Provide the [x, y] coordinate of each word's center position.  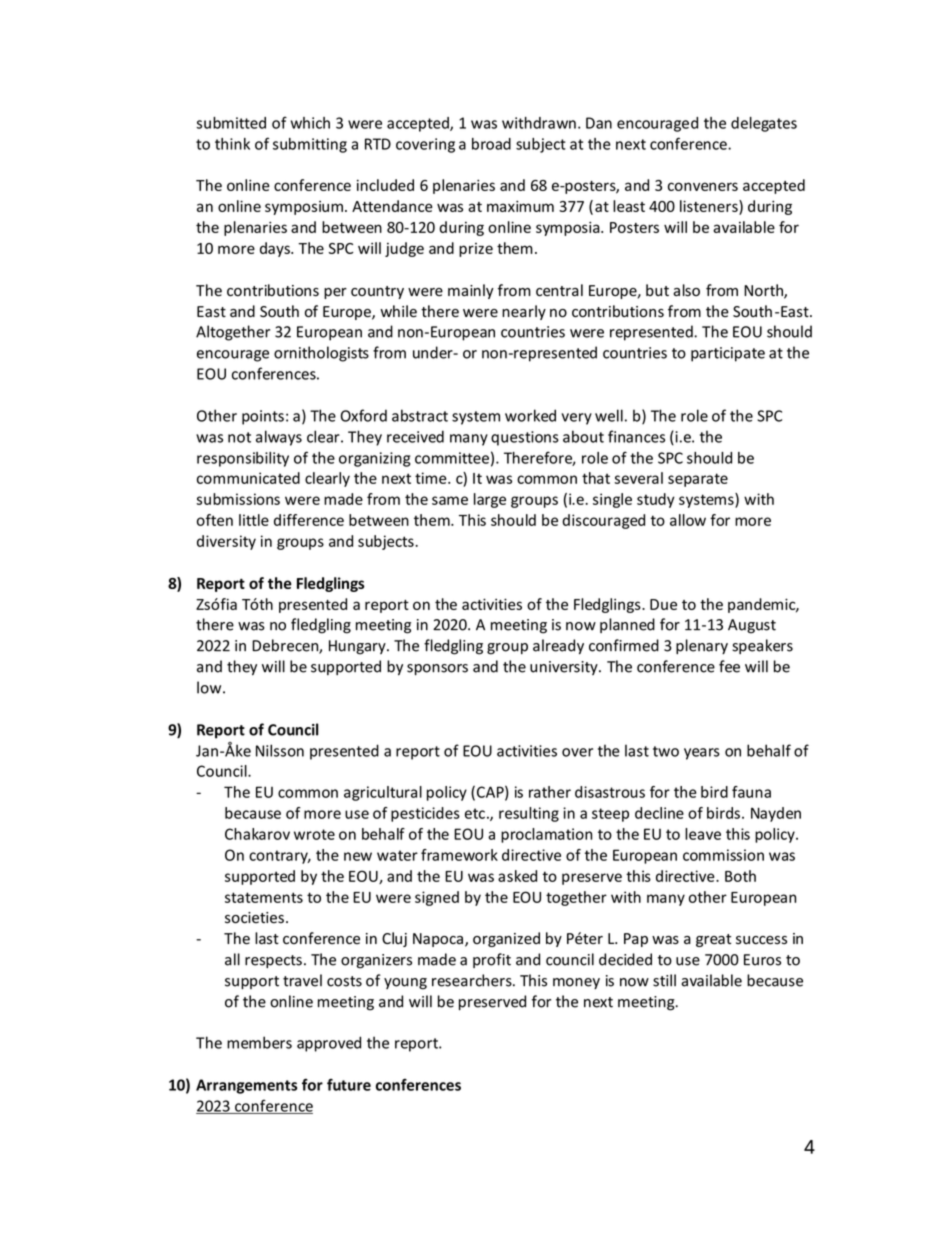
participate [728, 354]
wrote [314, 834]
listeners [710, 206]
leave [703, 834]
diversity [226, 542]
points [263, 417]
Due [663, 604]
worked [530, 415]
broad [491, 144]
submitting [310, 145]
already [558, 646]
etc [475, 813]
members [259, 1042]
